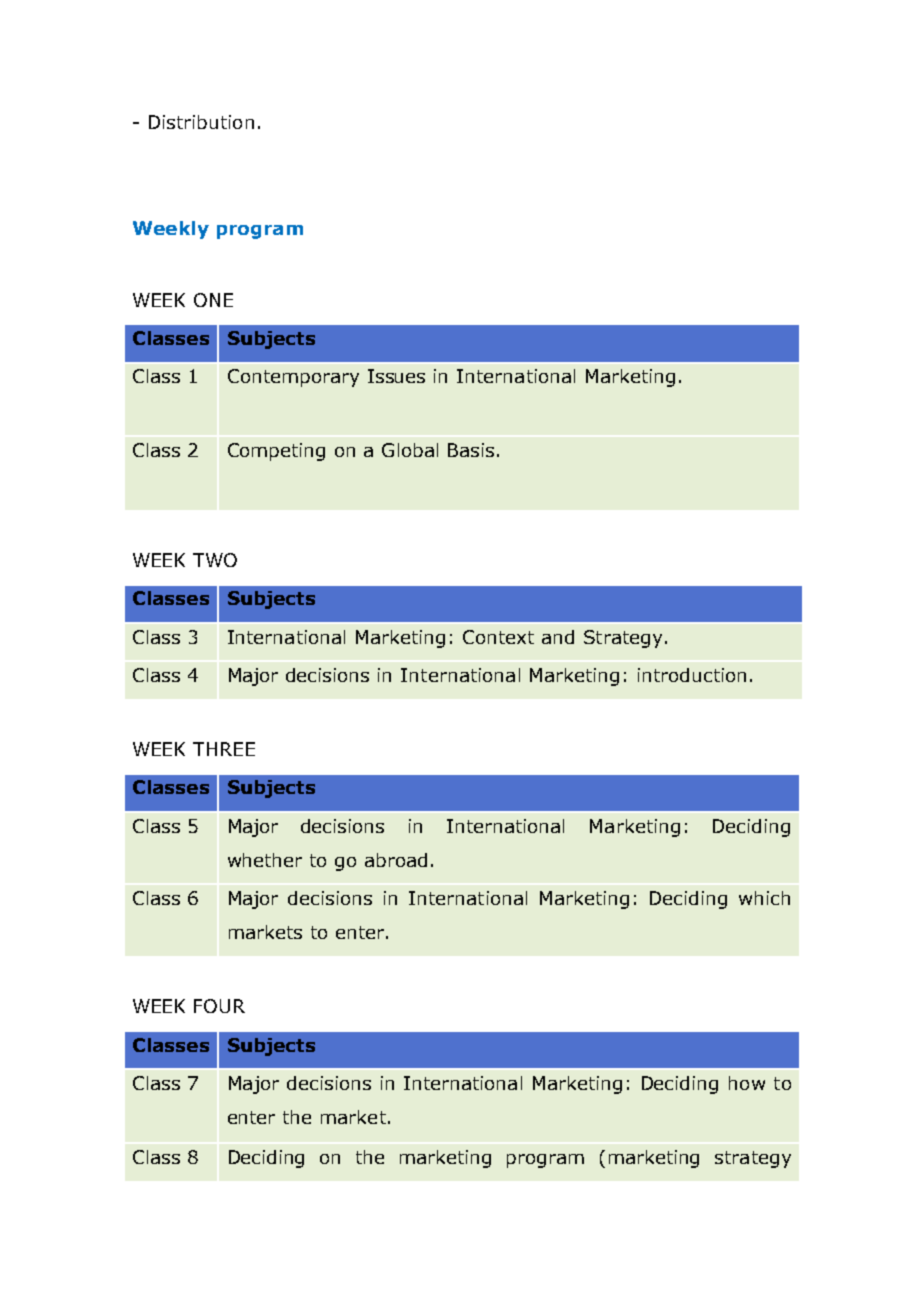 The height and width of the screenshot is (1308, 924). I want to click on Distribution, so click(201, 122).
